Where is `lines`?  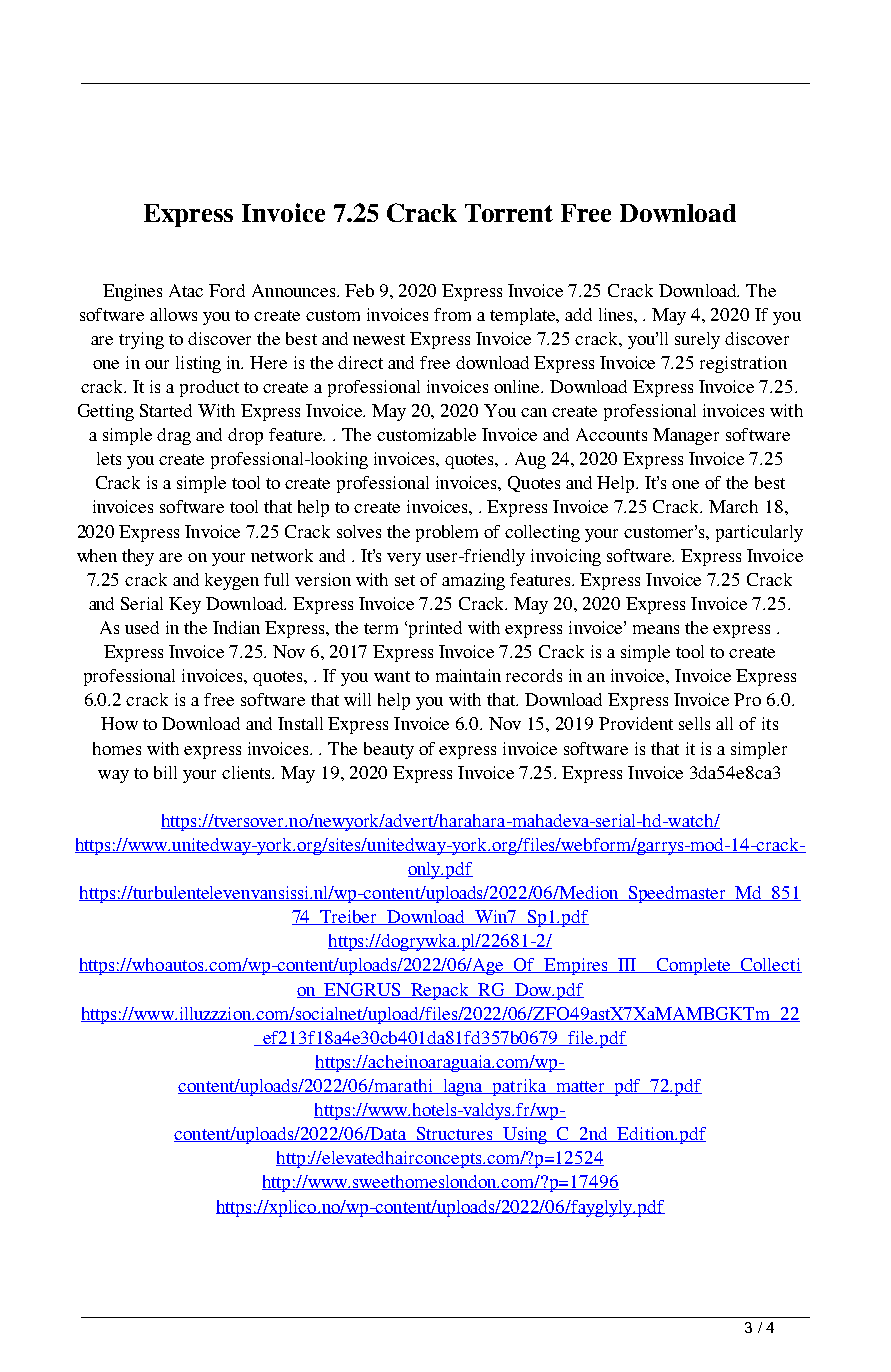 lines is located at coordinates (617, 314).
